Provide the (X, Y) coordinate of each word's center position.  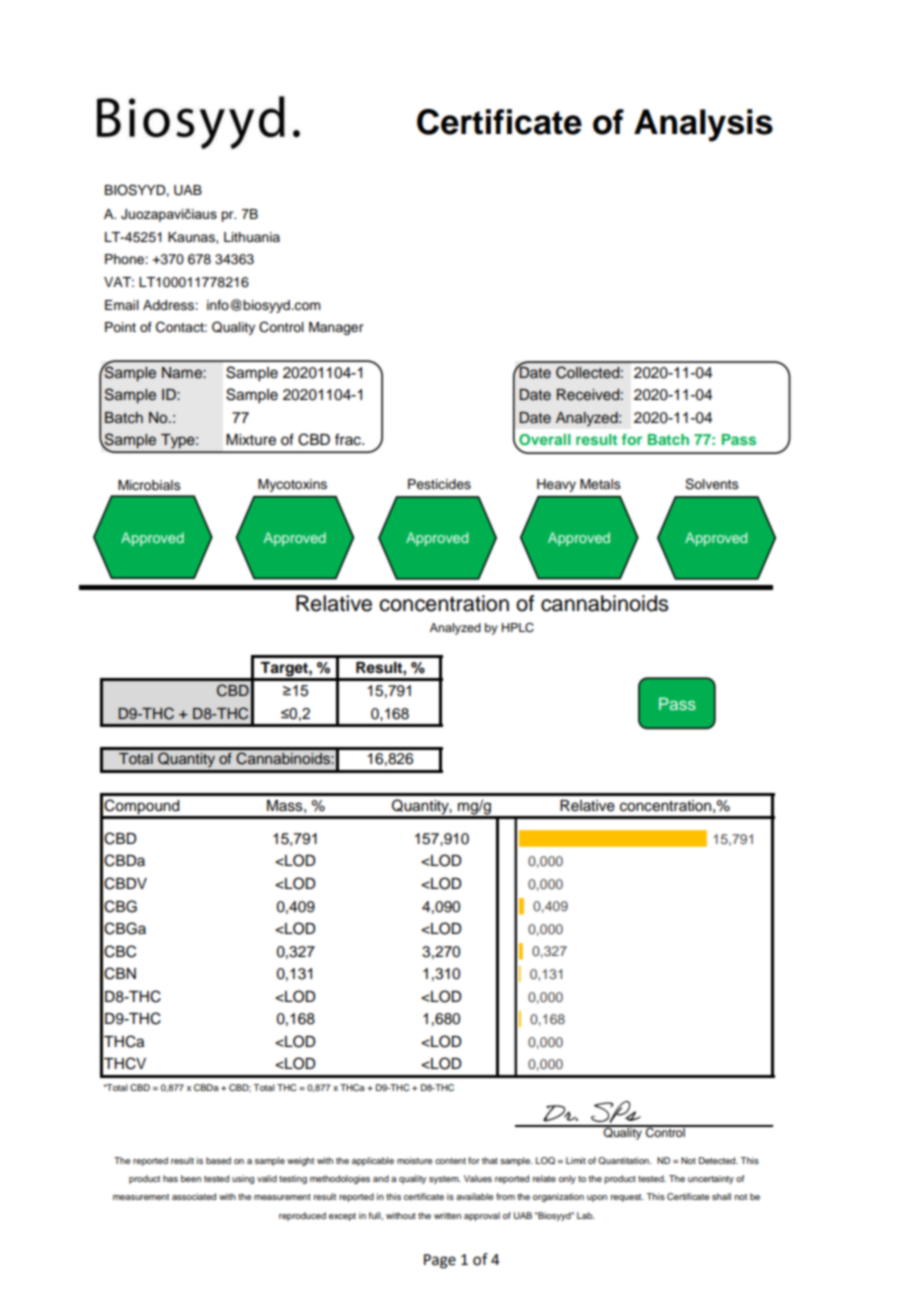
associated (194, 1196)
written (447, 1215)
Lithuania (252, 237)
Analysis (703, 125)
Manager (336, 328)
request (627, 1198)
